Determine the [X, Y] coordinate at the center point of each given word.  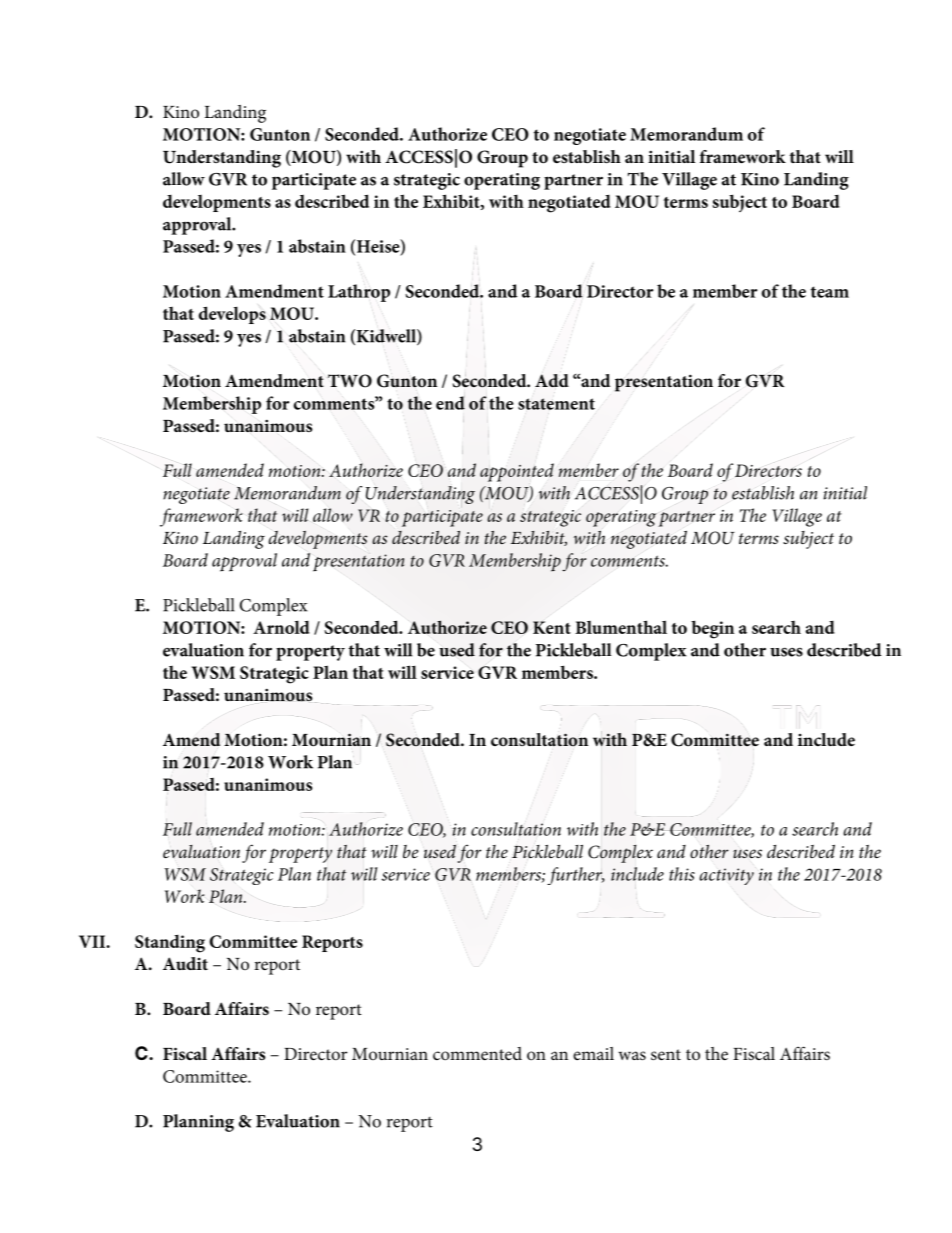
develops [232, 315]
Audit [185, 963]
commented [477, 1054]
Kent [552, 627]
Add [552, 380]
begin [712, 629]
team [830, 292]
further [576, 876]
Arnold [281, 627]
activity [726, 876]
